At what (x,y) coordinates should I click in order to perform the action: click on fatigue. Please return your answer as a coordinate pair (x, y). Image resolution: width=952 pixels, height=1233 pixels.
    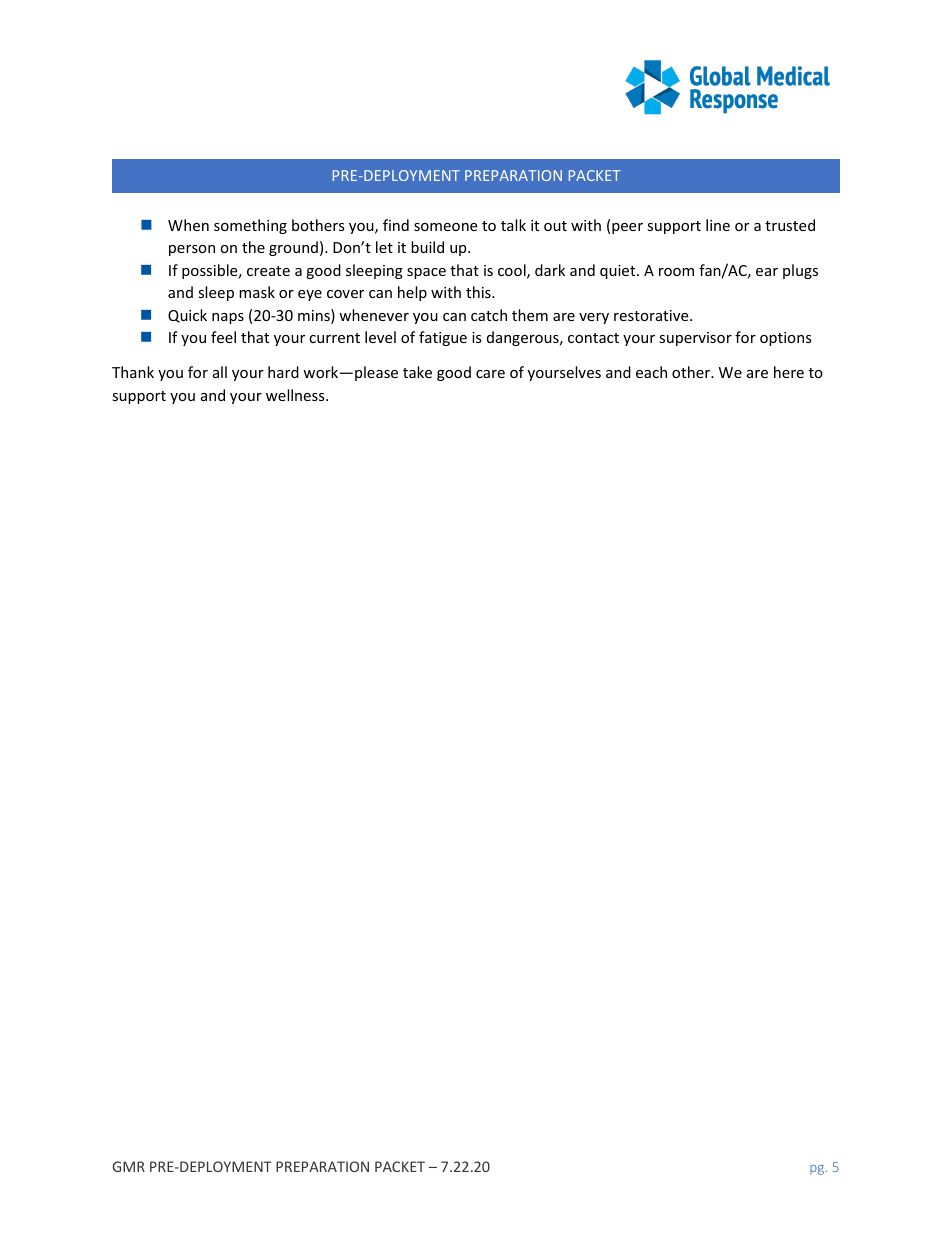
    Looking at the image, I should click on (443, 338).
